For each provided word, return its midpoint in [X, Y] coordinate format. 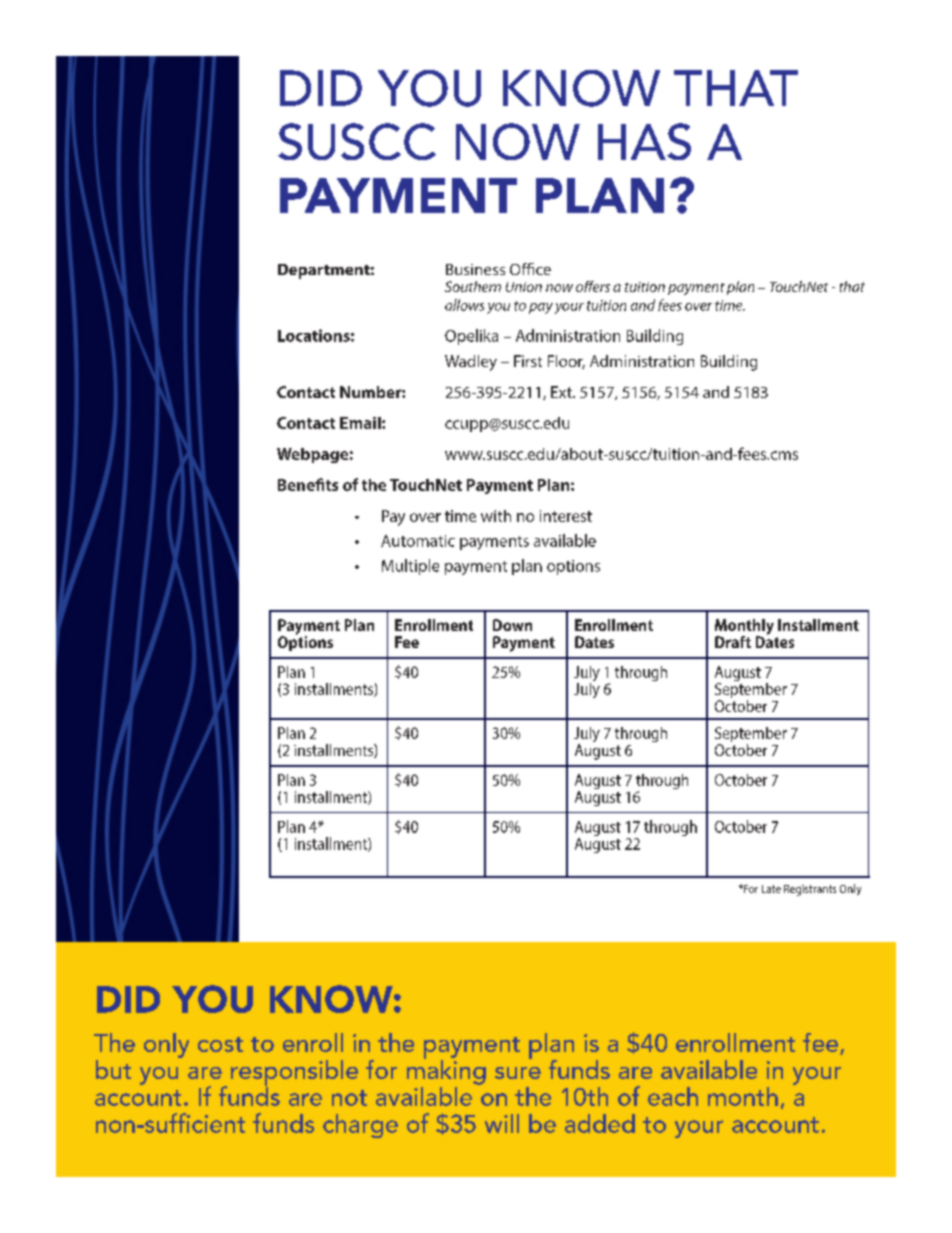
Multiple [410, 567]
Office [530, 269]
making [446, 1071]
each [673, 1096]
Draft [733, 642]
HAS [644, 141]
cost [220, 1044]
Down [512, 625]
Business [475, 269]
